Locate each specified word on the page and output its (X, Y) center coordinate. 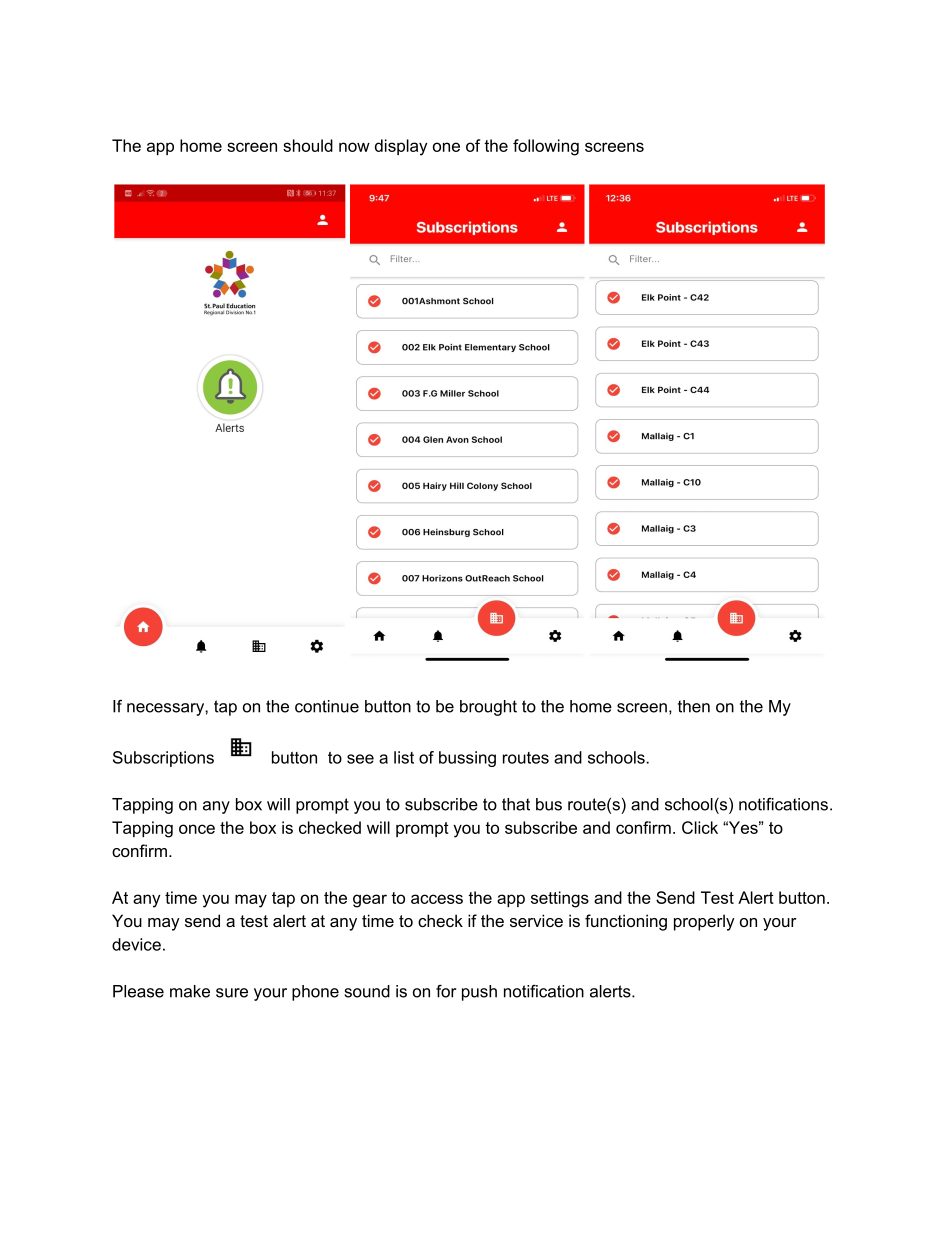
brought (488, 708)
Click (700, 827)
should (308, 145)
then (694, 706)
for (446, 991)
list (404, 757)
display (401, 147)
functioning (626, 922)
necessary (166, 709)
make (190, 991)
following (546, 147)
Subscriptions (163, 759)
